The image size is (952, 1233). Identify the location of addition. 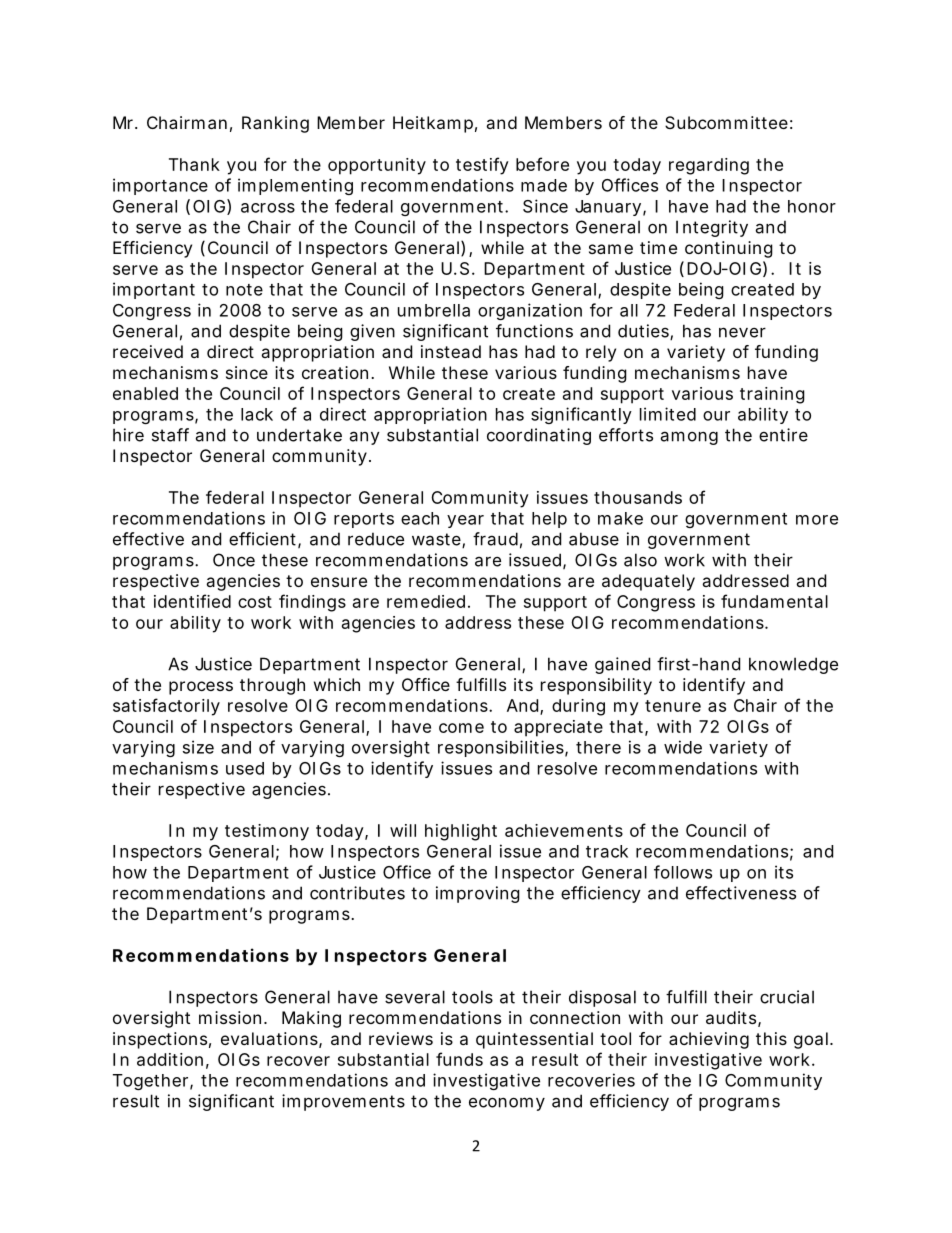
(173, 1060).
